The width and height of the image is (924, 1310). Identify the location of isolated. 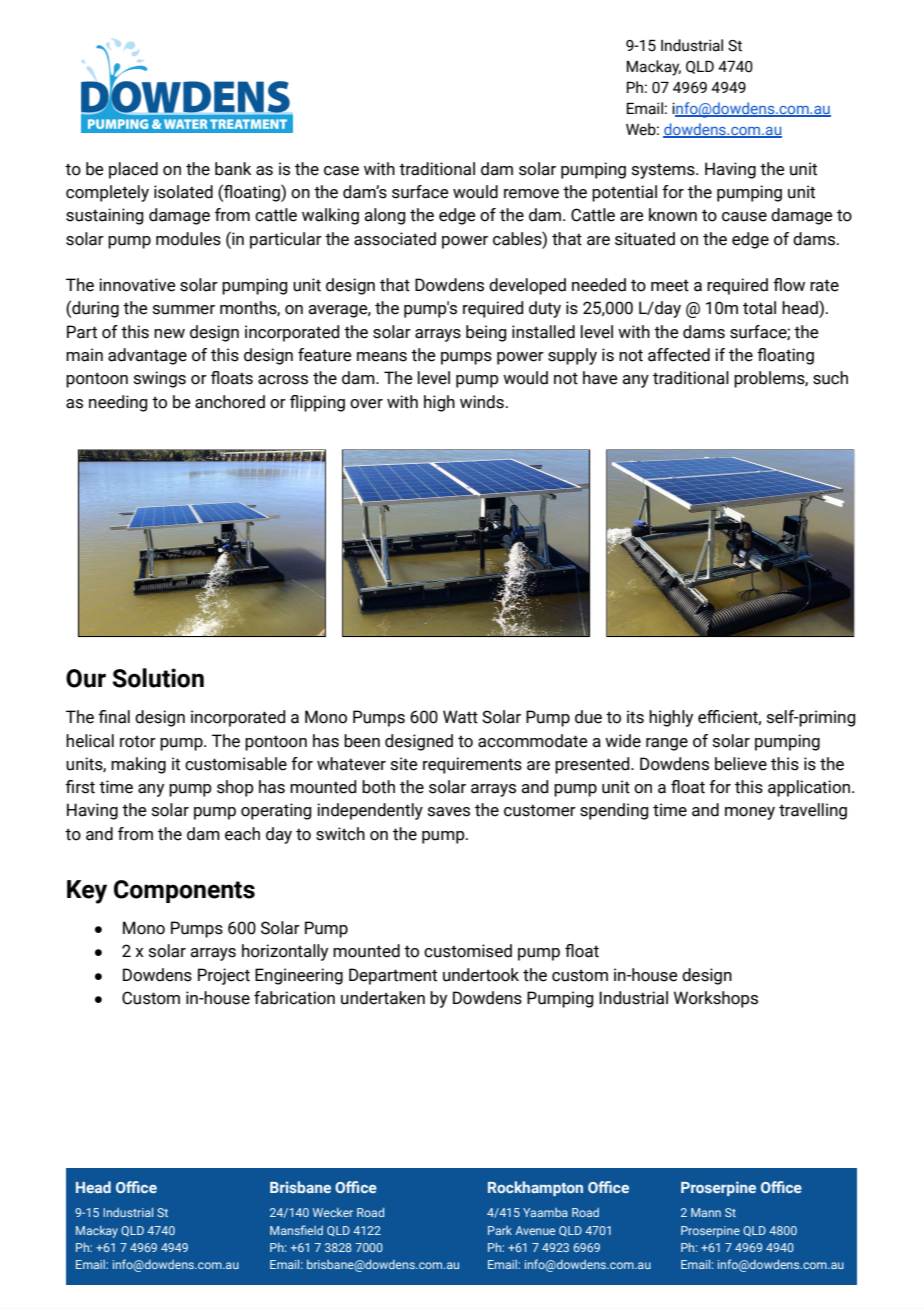
(183, 192).
